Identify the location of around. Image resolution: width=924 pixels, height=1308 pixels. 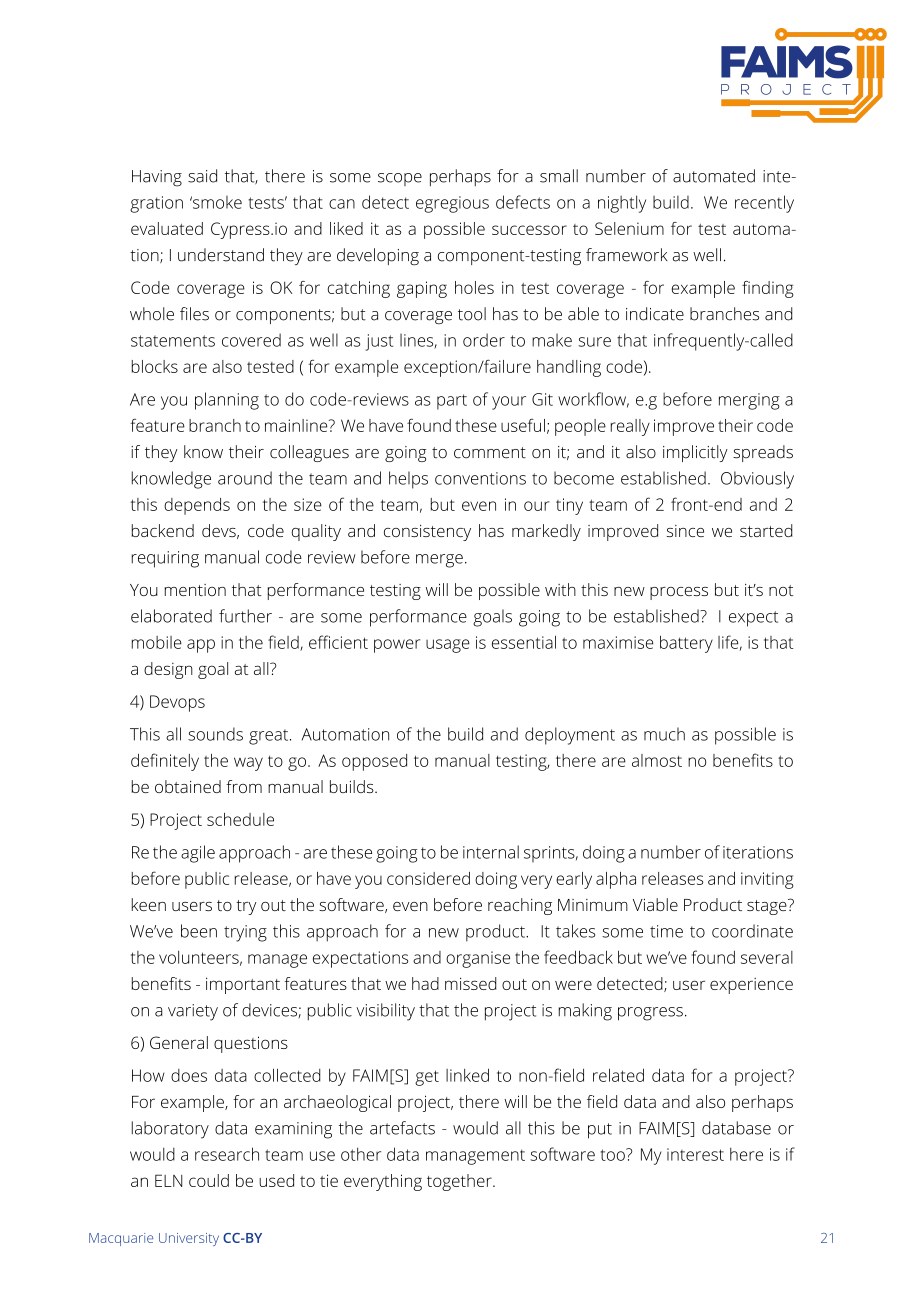
(245, 478).
